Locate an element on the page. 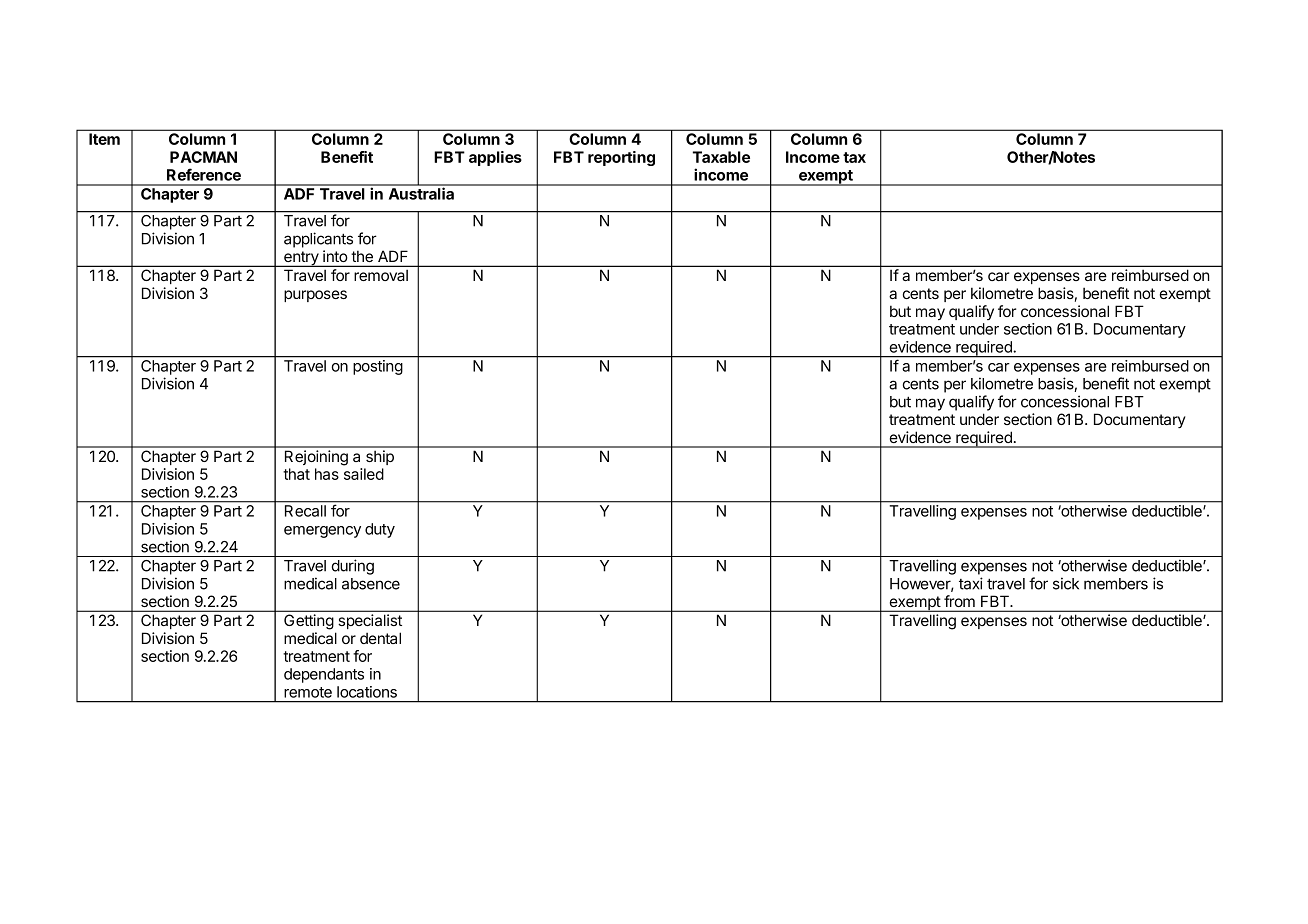 The width and height of the image is (1308, 924). taxi is located at coordinates (971, 583).
